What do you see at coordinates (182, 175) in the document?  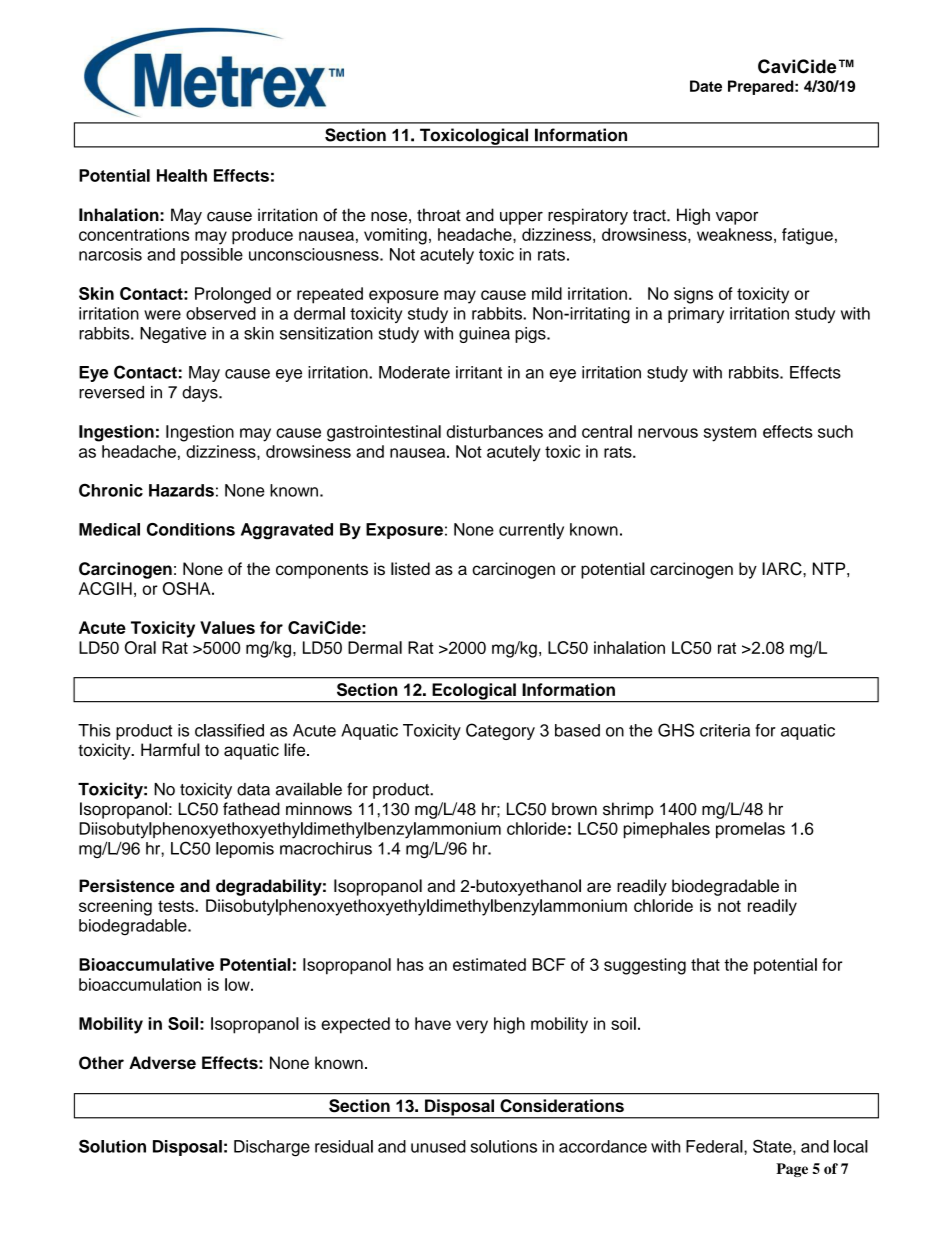 I see `Health` at bounding box center [182, 175].
